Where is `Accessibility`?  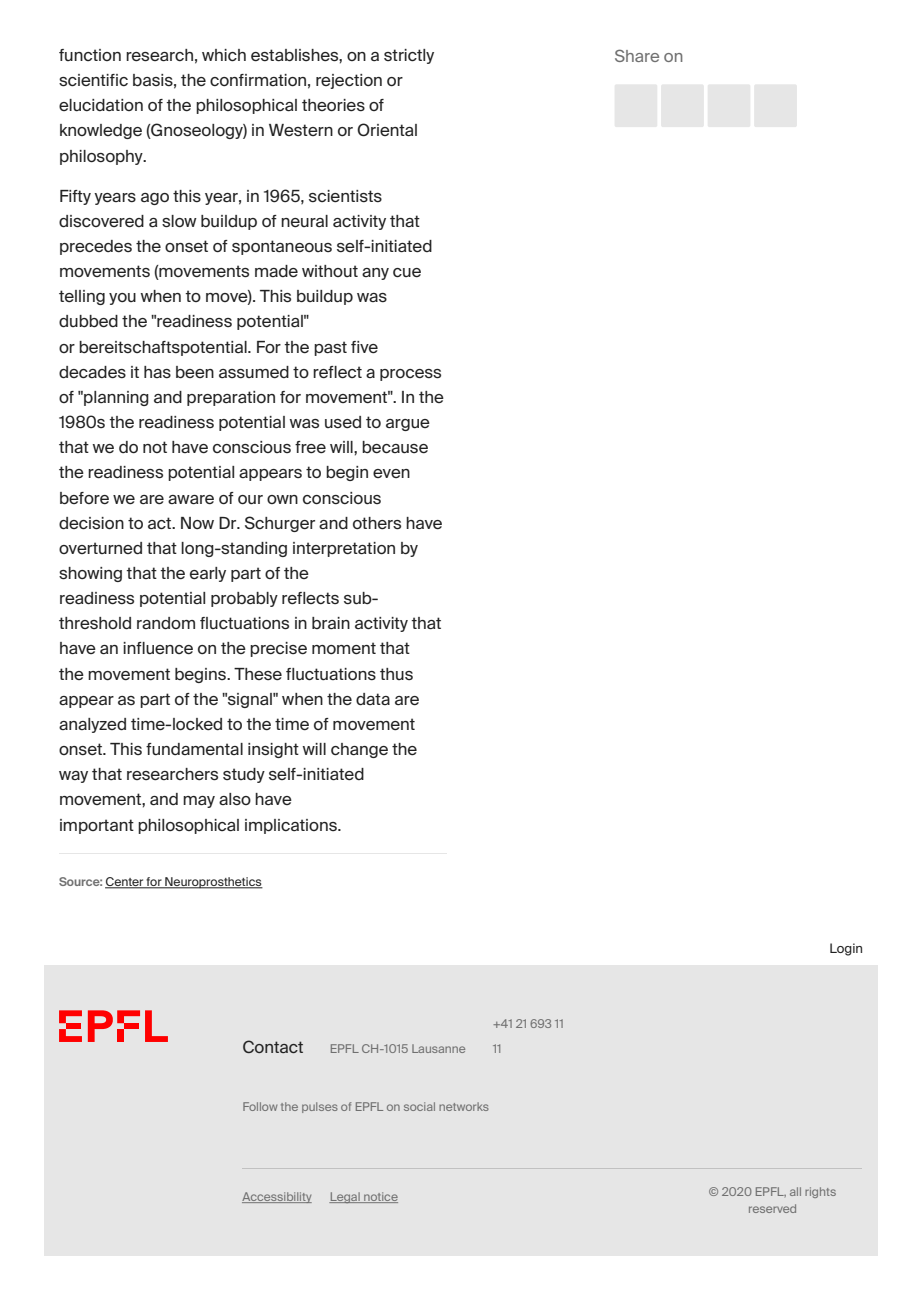
Accessibility is located at coordinates (277, 1197).
